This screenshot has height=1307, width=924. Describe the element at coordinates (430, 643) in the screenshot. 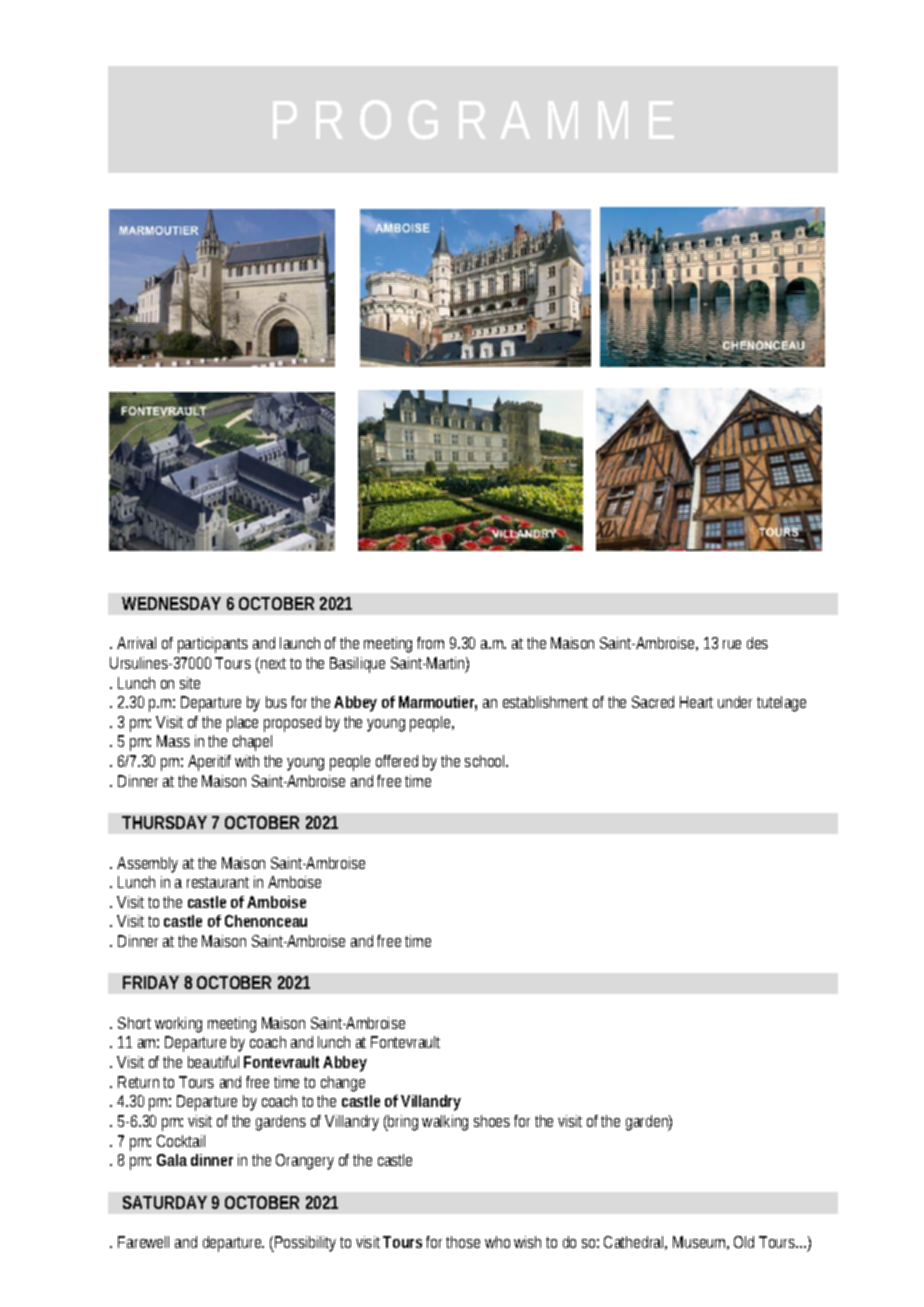

I see `from` at that location.
